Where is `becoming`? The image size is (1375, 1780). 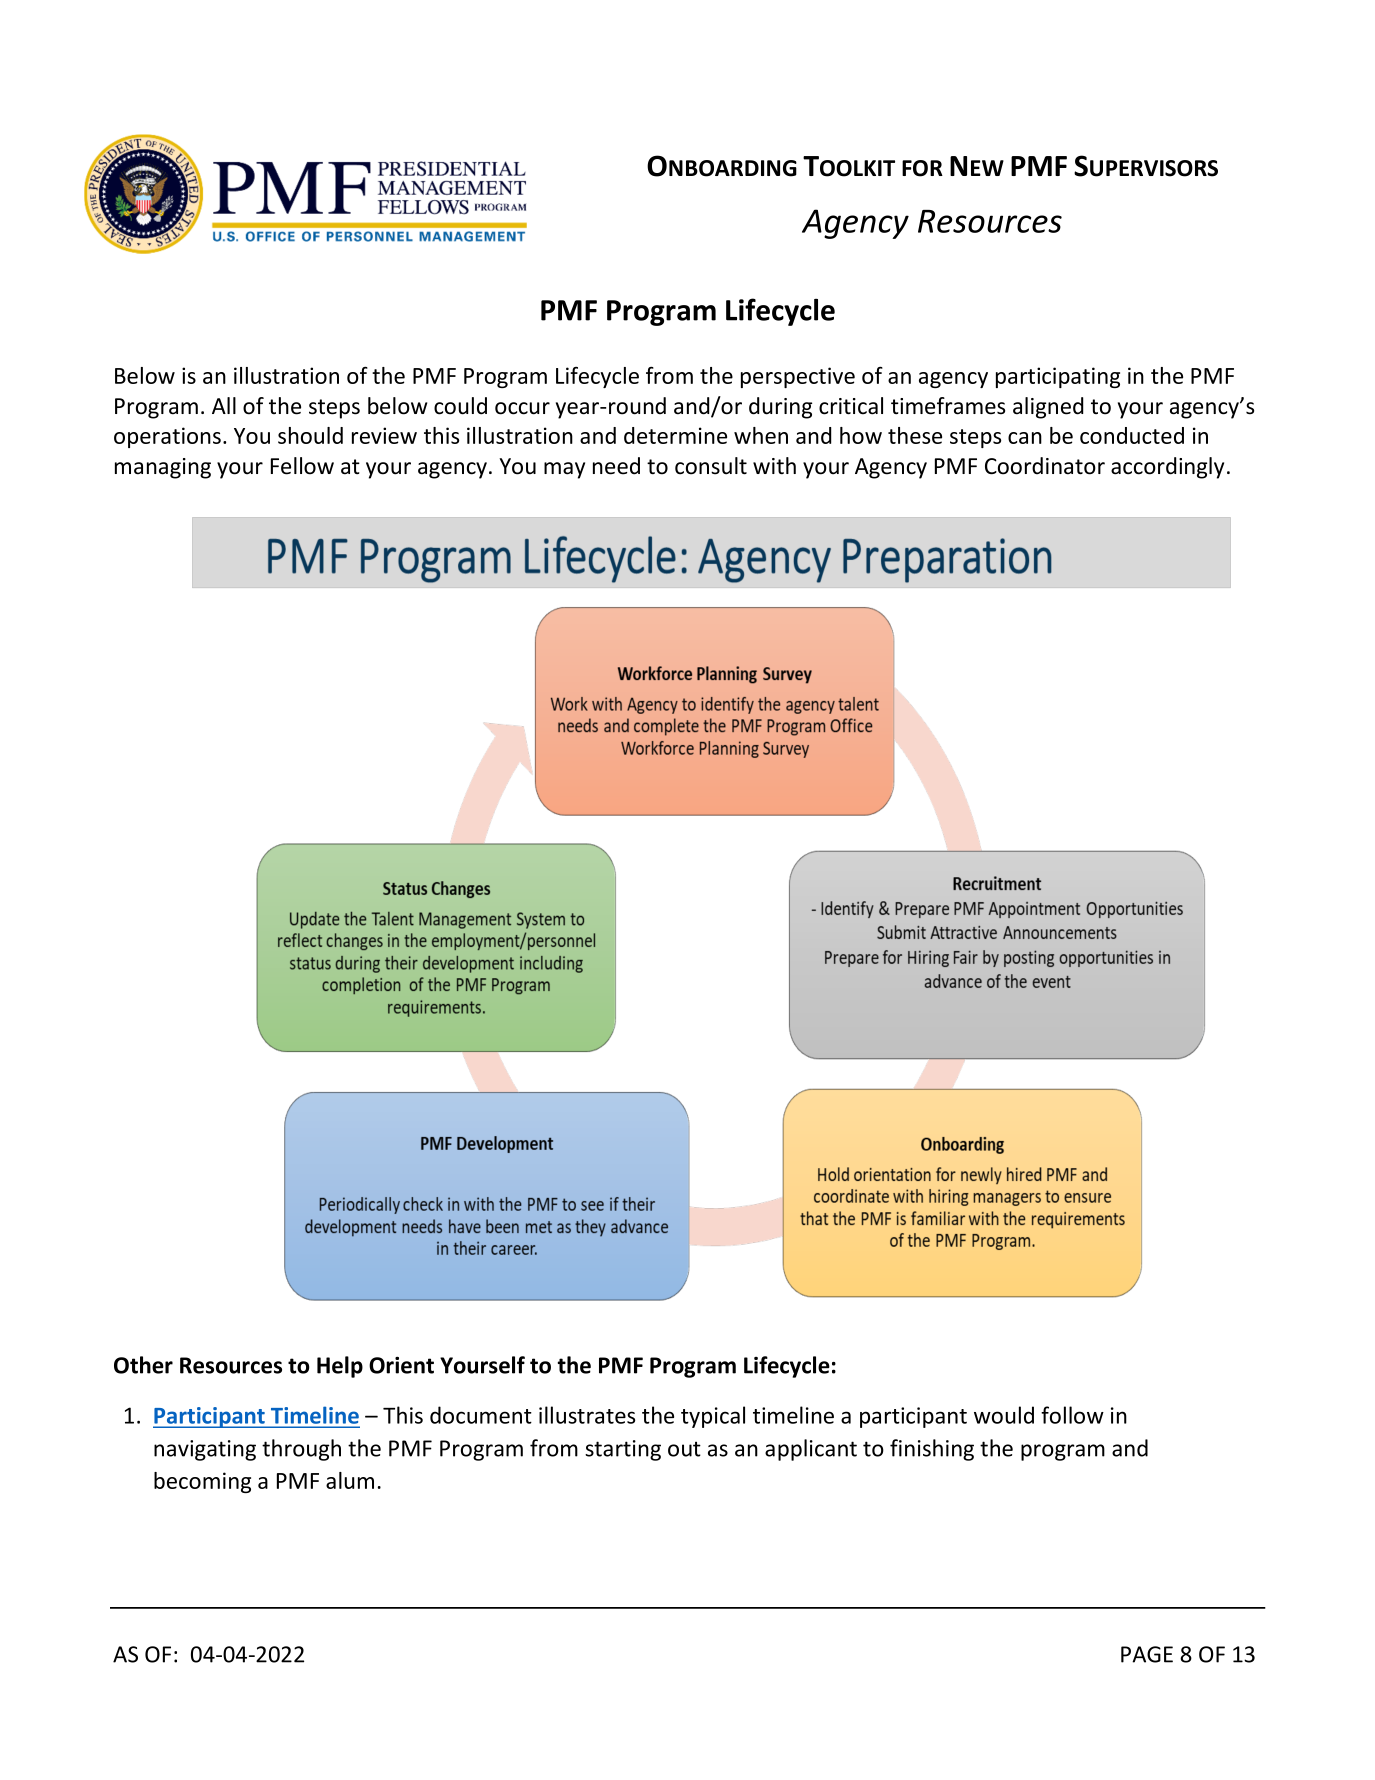 becoming is located at coordinates (202, 1482).
